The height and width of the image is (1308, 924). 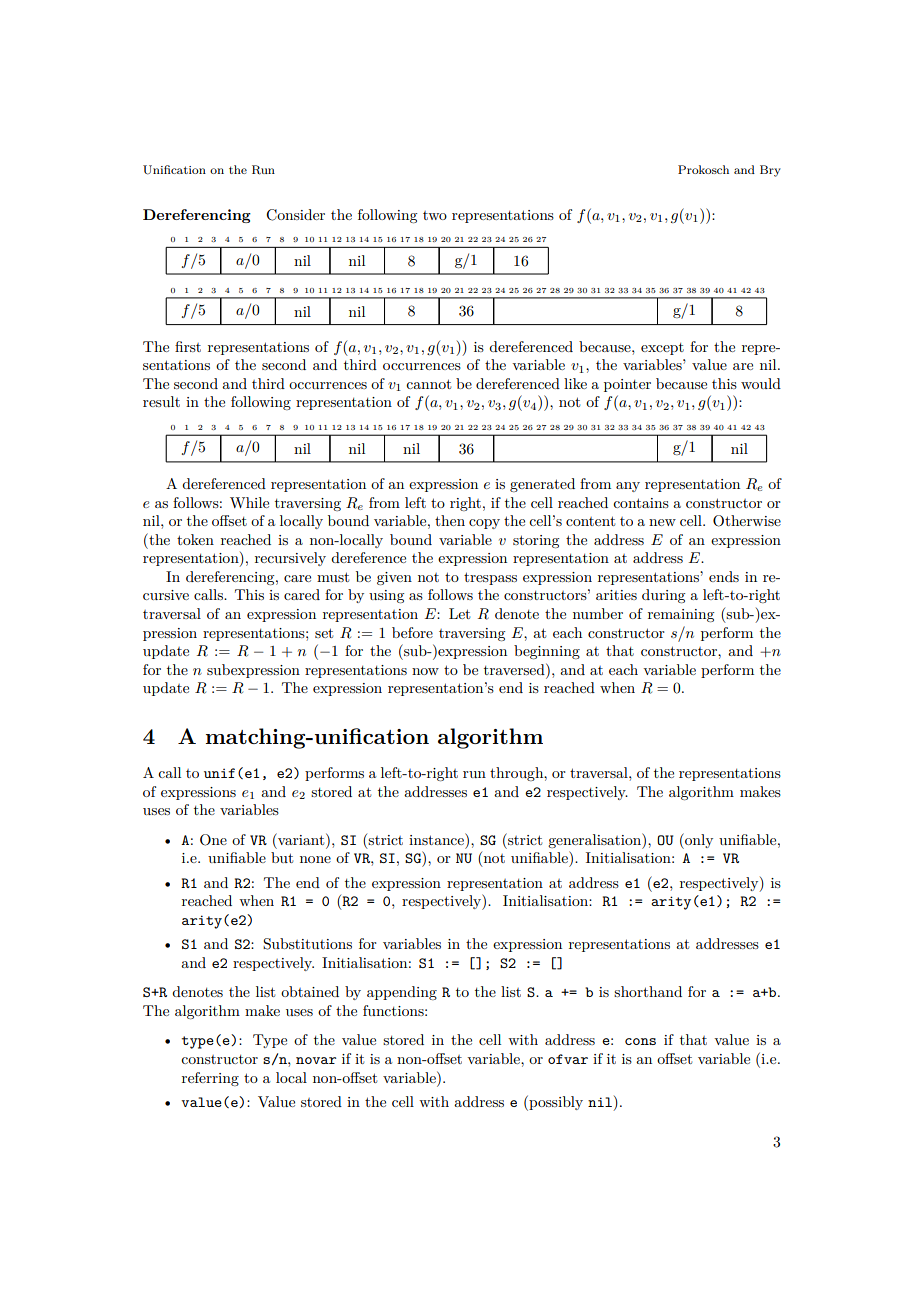 What do you see at coordinates (641, 503) in the image?
I see `contains` at bounding box center [641, 503].
